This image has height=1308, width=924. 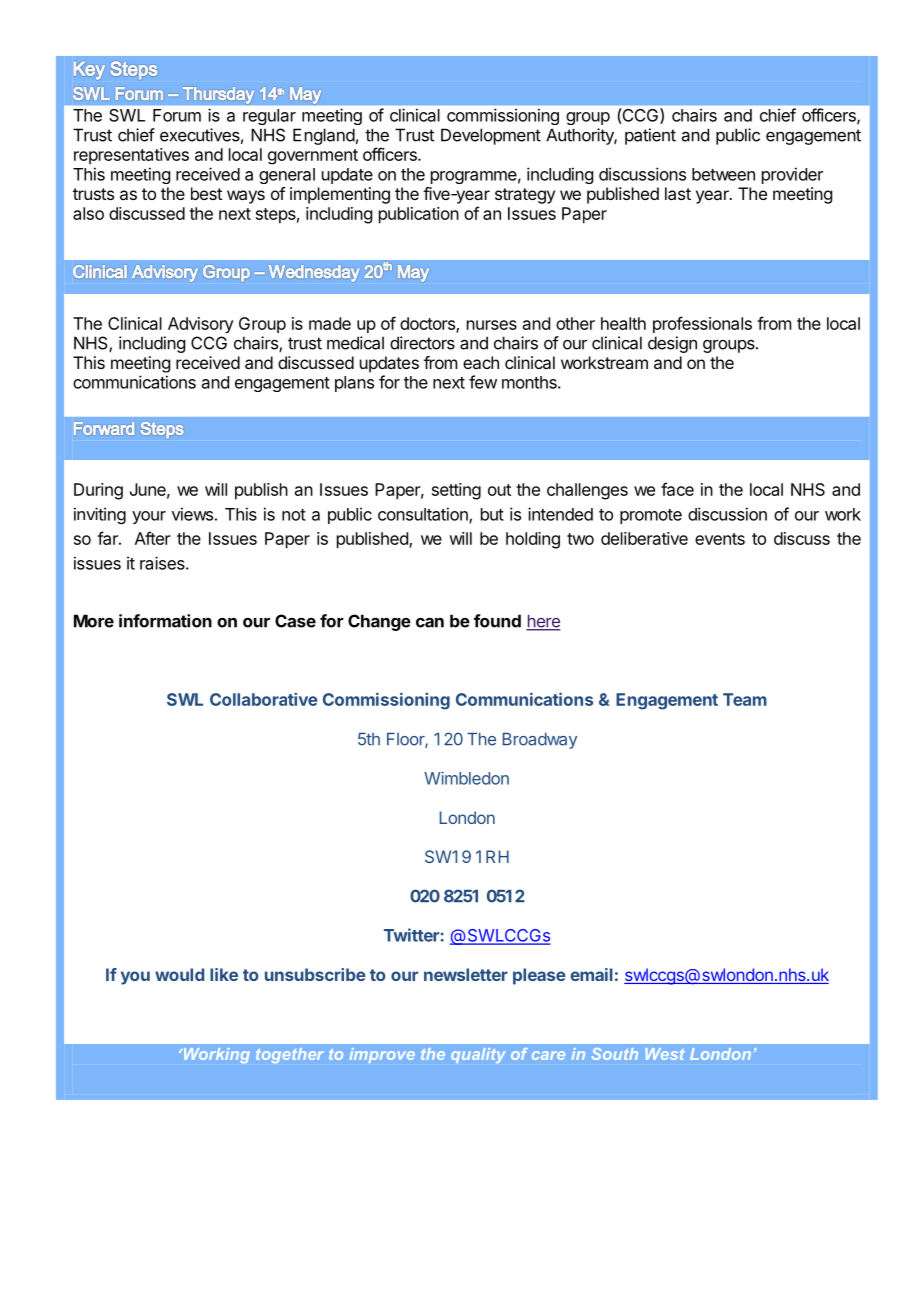 I want to click on Team, so click(x=745, y=699).
